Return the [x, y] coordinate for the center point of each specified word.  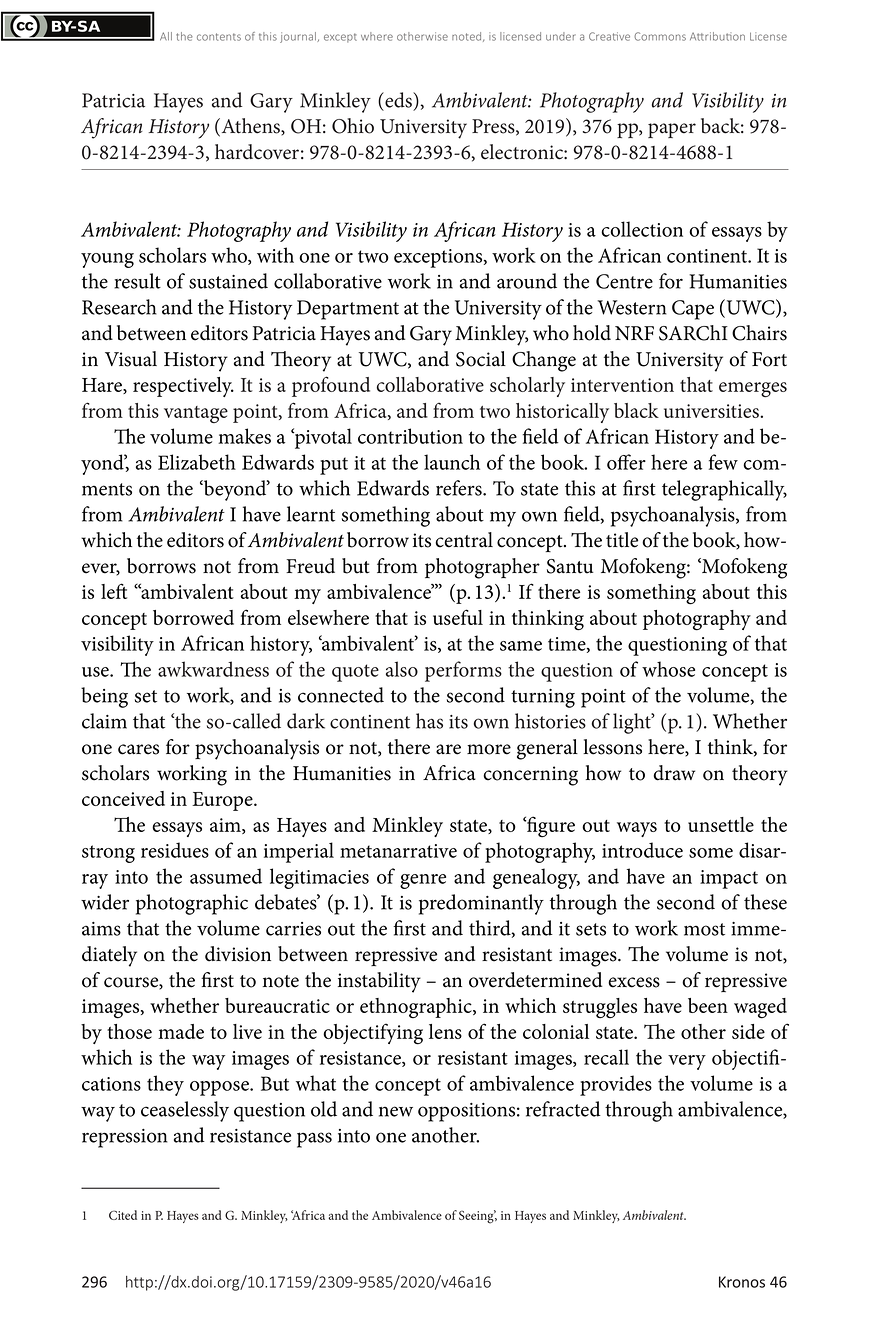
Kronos [742, 1282]
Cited [123, 1215]
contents [219, 37]
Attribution [717, 36]
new [396, 1111]
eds [398, 100]
